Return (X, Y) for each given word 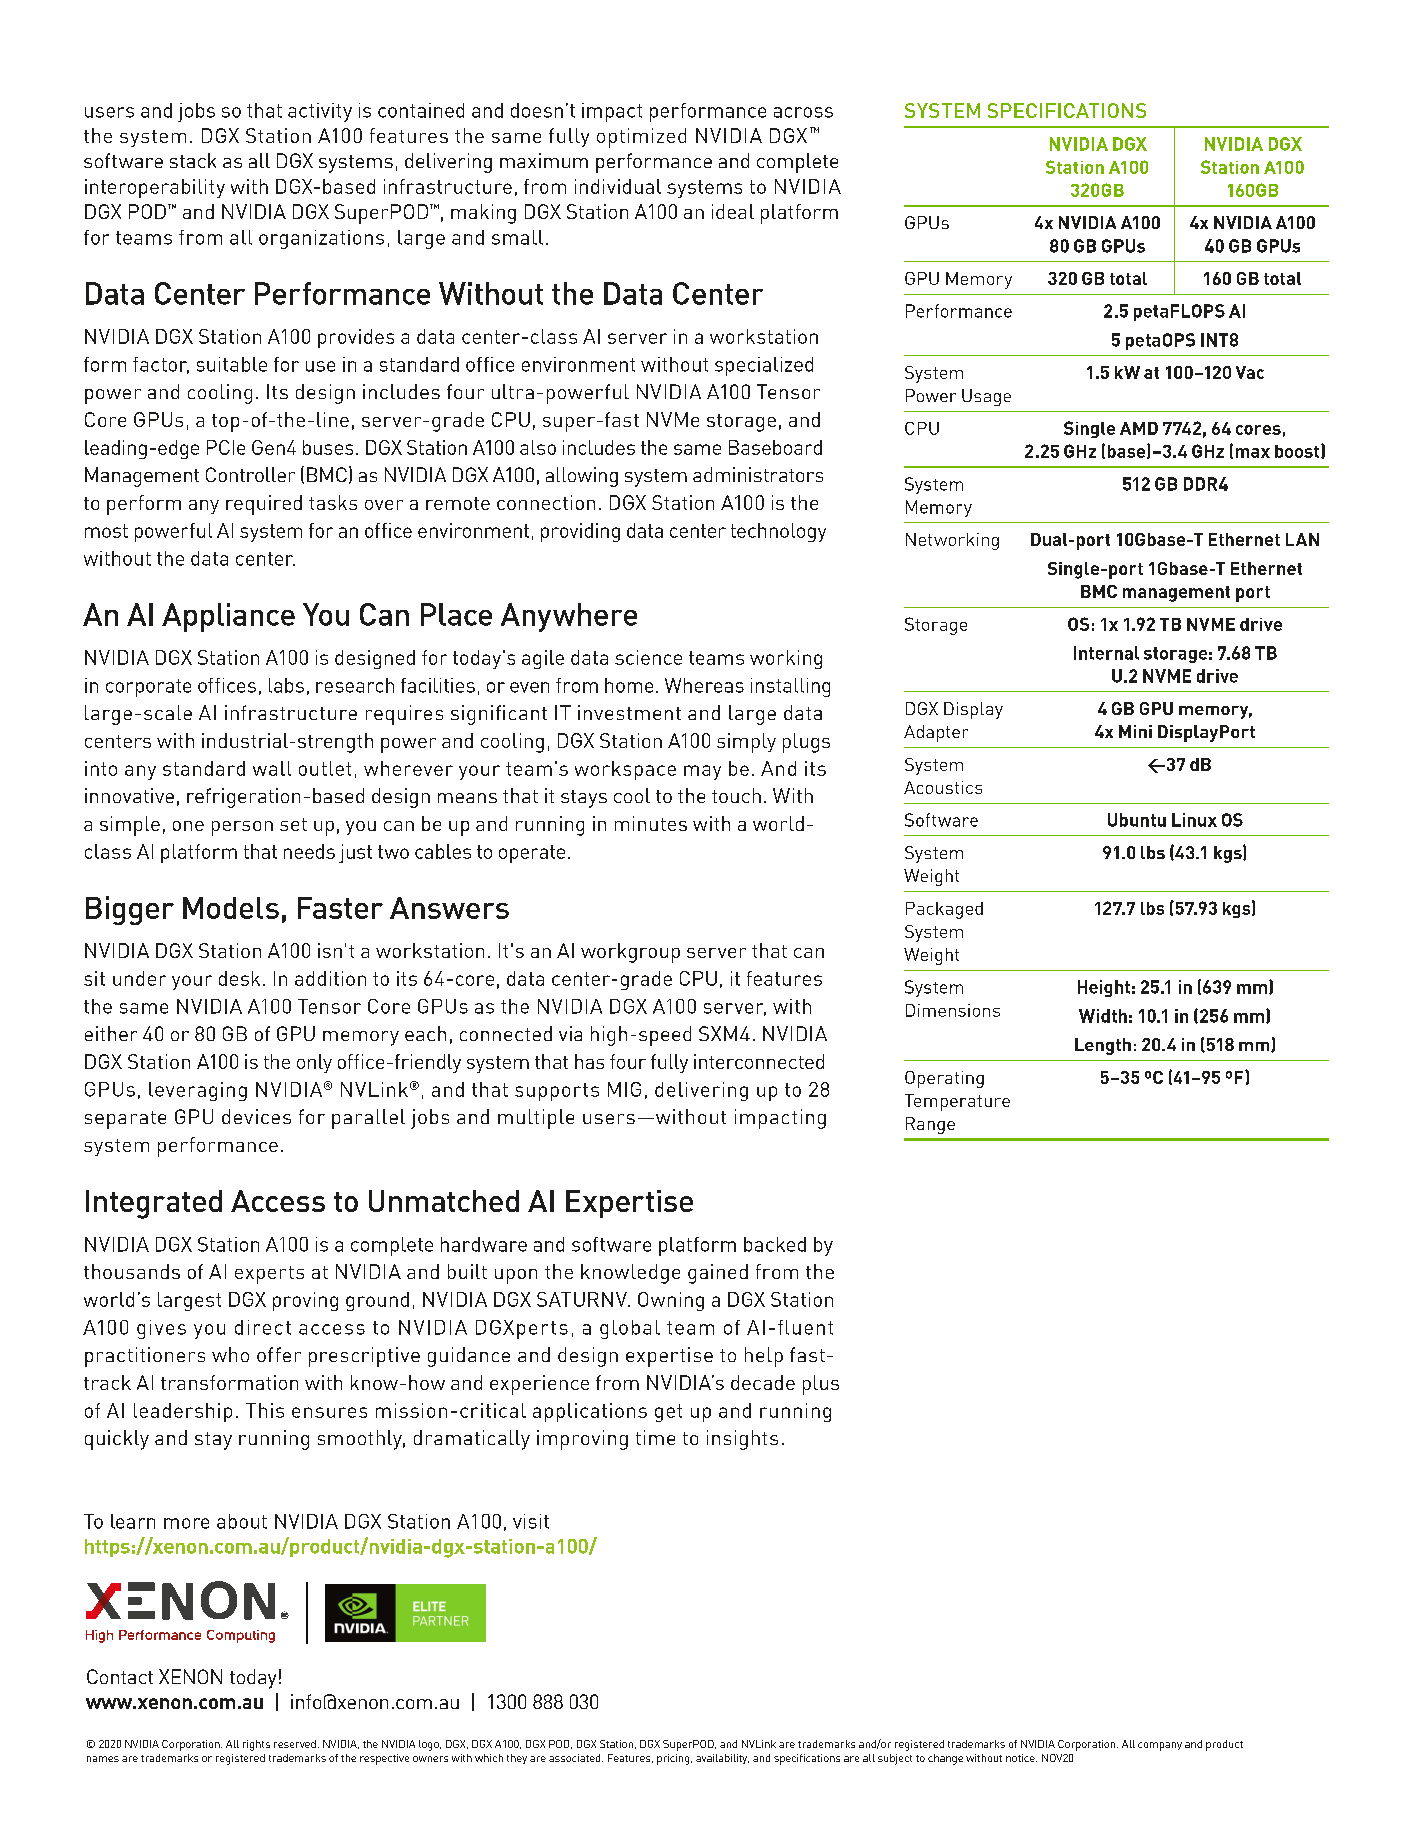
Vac (1250, 372)
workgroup (630, 953)
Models (231, 908)
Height (1104, 988)
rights (256, 1745)
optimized (641, 138)
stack (193, 160)
